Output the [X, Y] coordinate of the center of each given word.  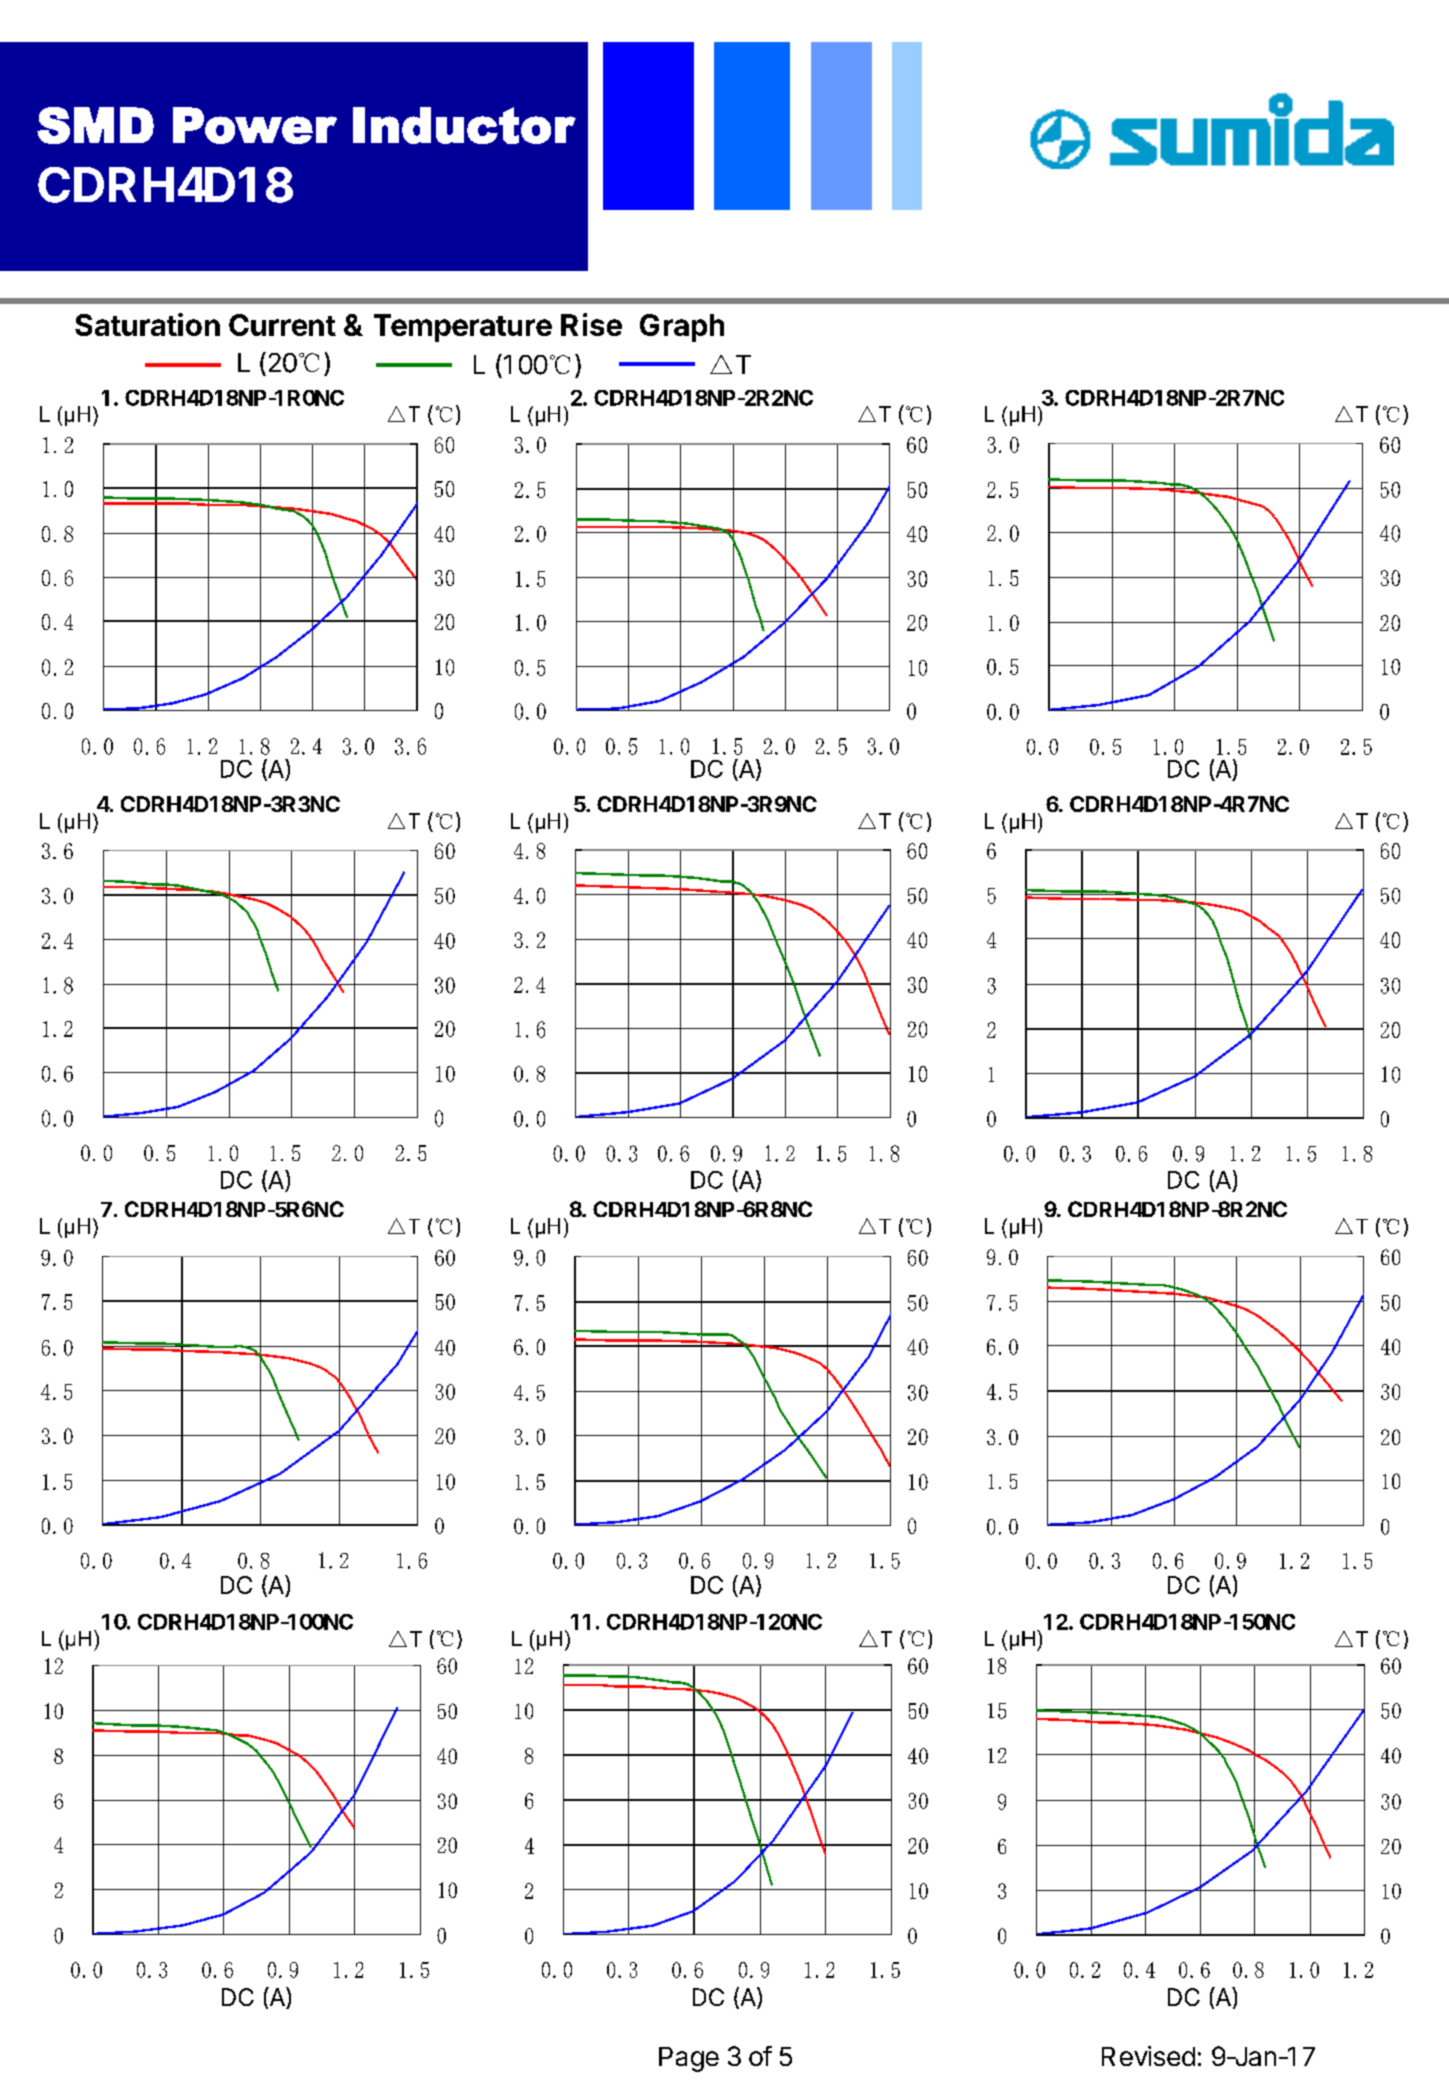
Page [689, 2059]
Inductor [464, 125]
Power [255, 125]
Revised [1148, 2056]
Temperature [463, 328]
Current [282, 325]
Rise [591, 324]
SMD [95, 125]
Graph [682, 328]
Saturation [147, 324]
